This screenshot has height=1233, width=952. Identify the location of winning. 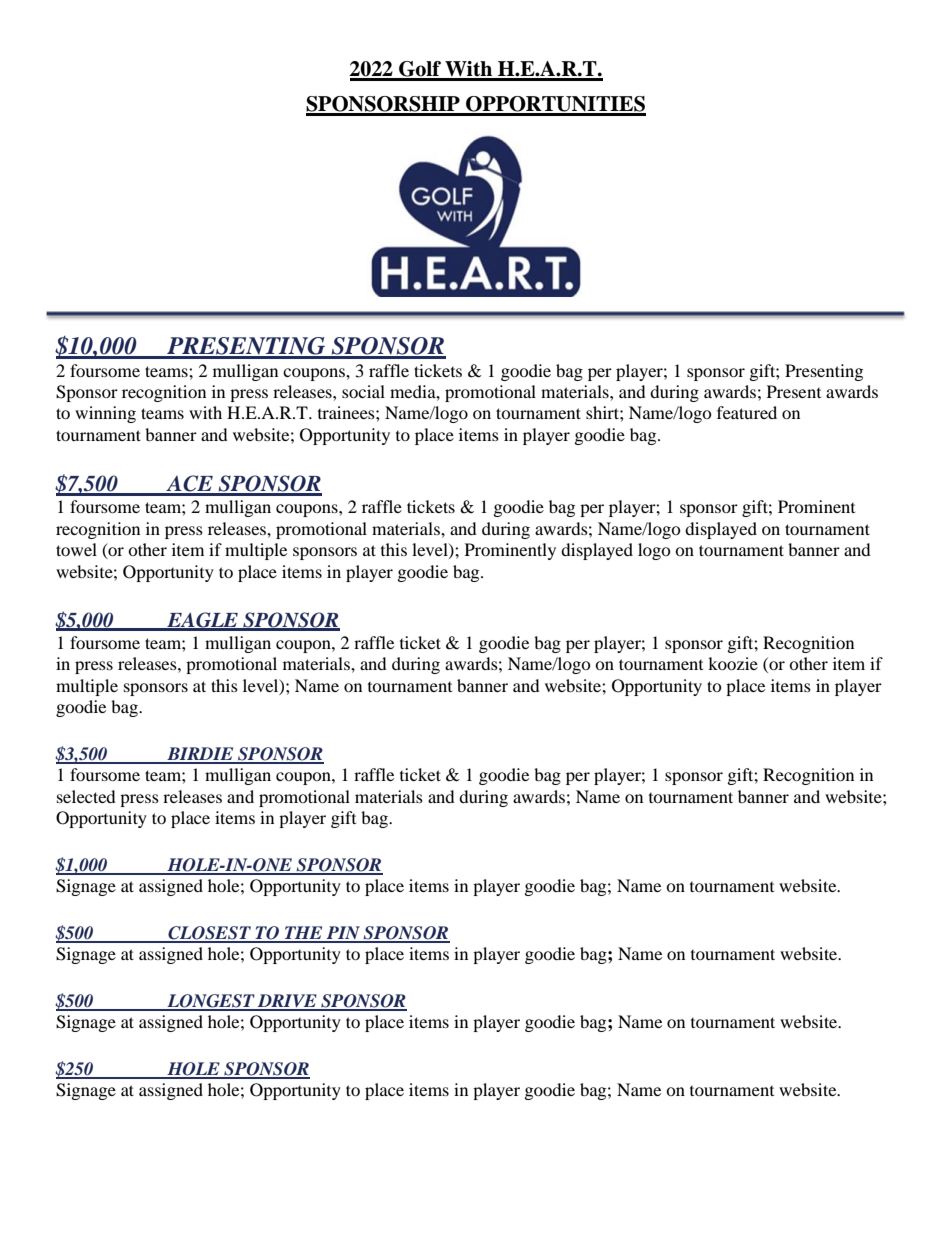
(105, 414).
